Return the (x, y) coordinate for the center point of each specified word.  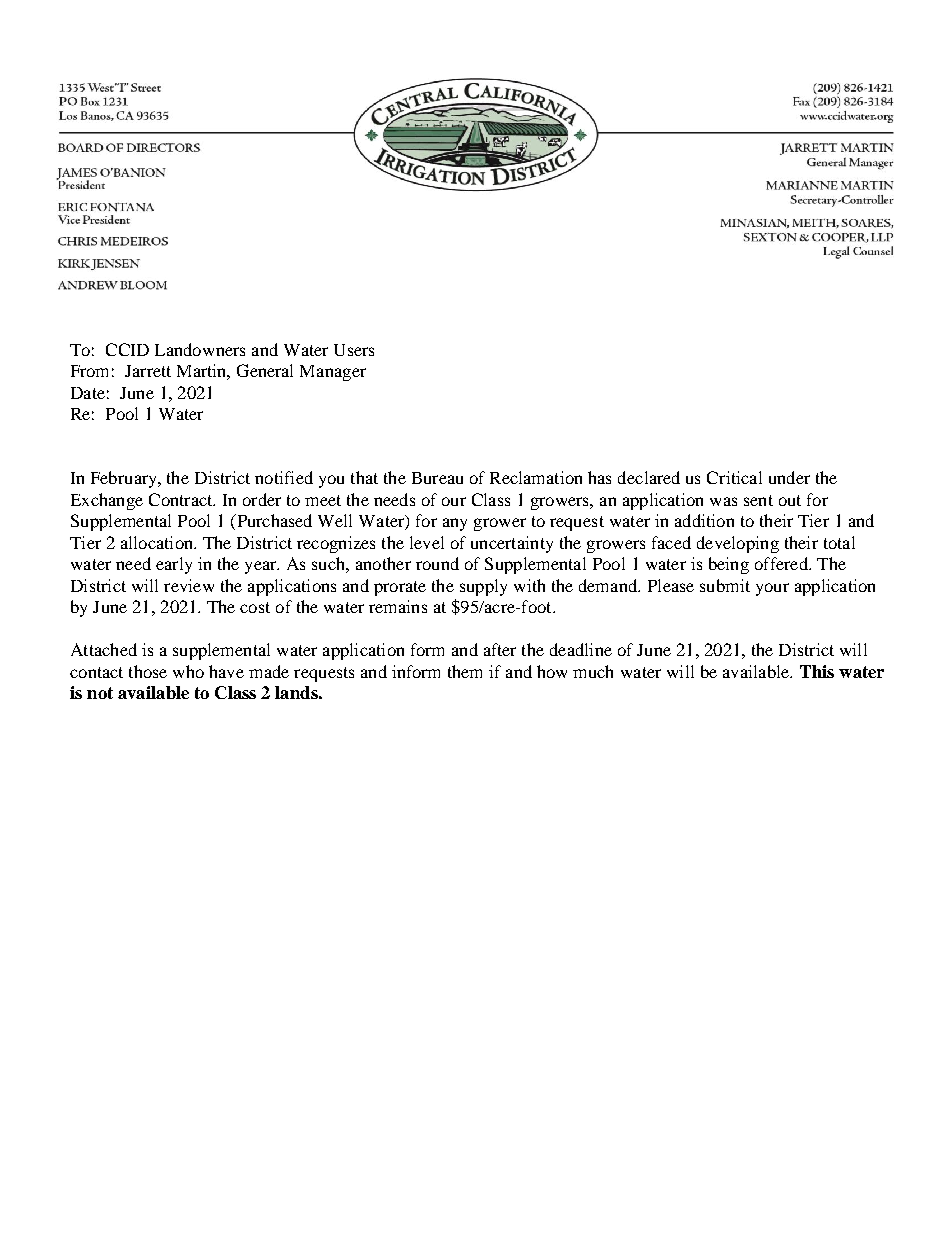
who (188, 671)
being (729, 565)
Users (354, 350)
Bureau (437, 478)
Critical (734, 477)
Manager (333, 373)
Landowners (200, 349)
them (465, 671)
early (174, 565)
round (437, 563)
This (817, 671)
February (125, 479)
